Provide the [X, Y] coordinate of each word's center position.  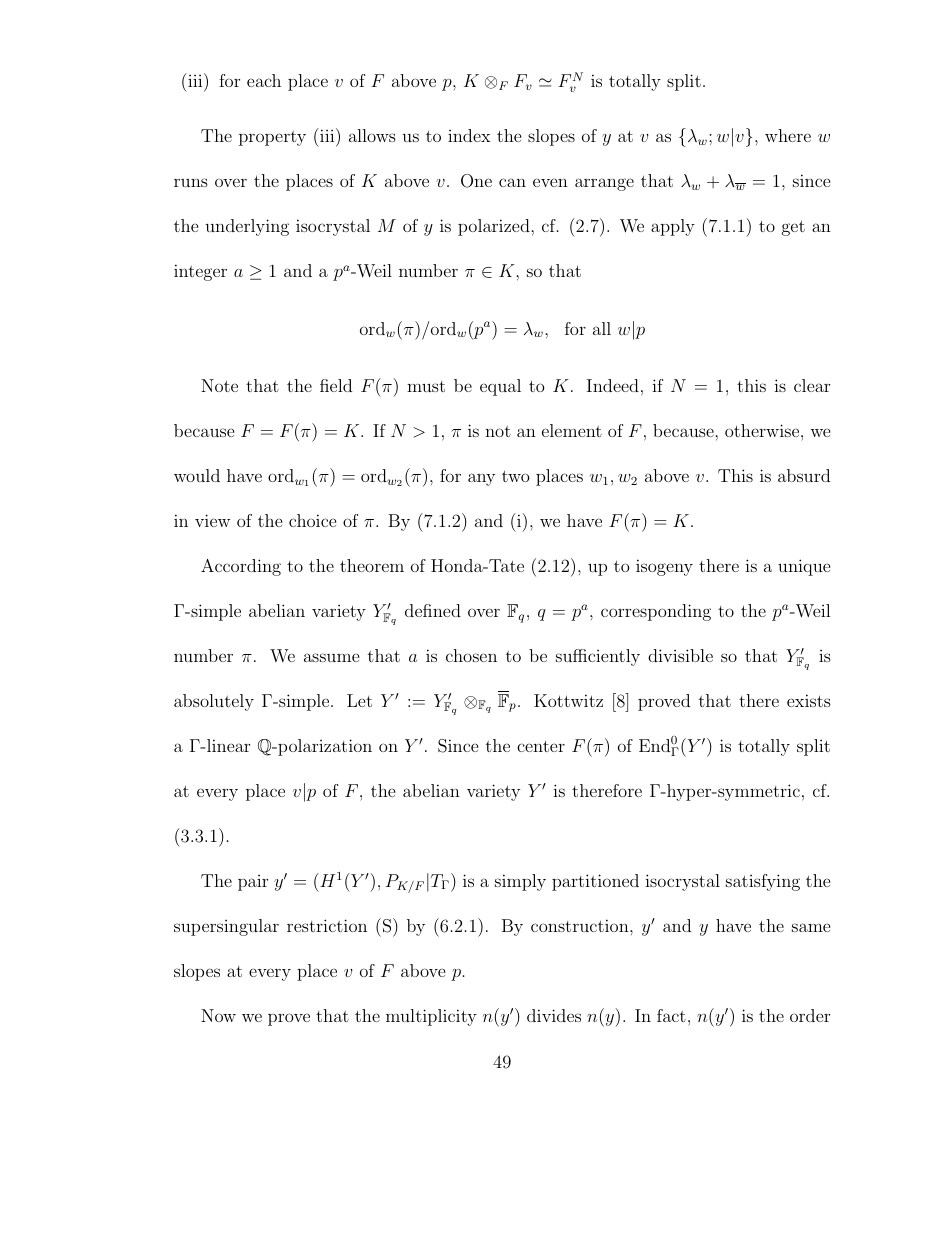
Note [219, 385]
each [264, 80]
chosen [471, 655]
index [469, 135]
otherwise [763, 430]
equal [500, 387]
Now [218, 1015]
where [788, 135]
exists [809, 700]
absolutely [214, 702]
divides [554, 1015]
